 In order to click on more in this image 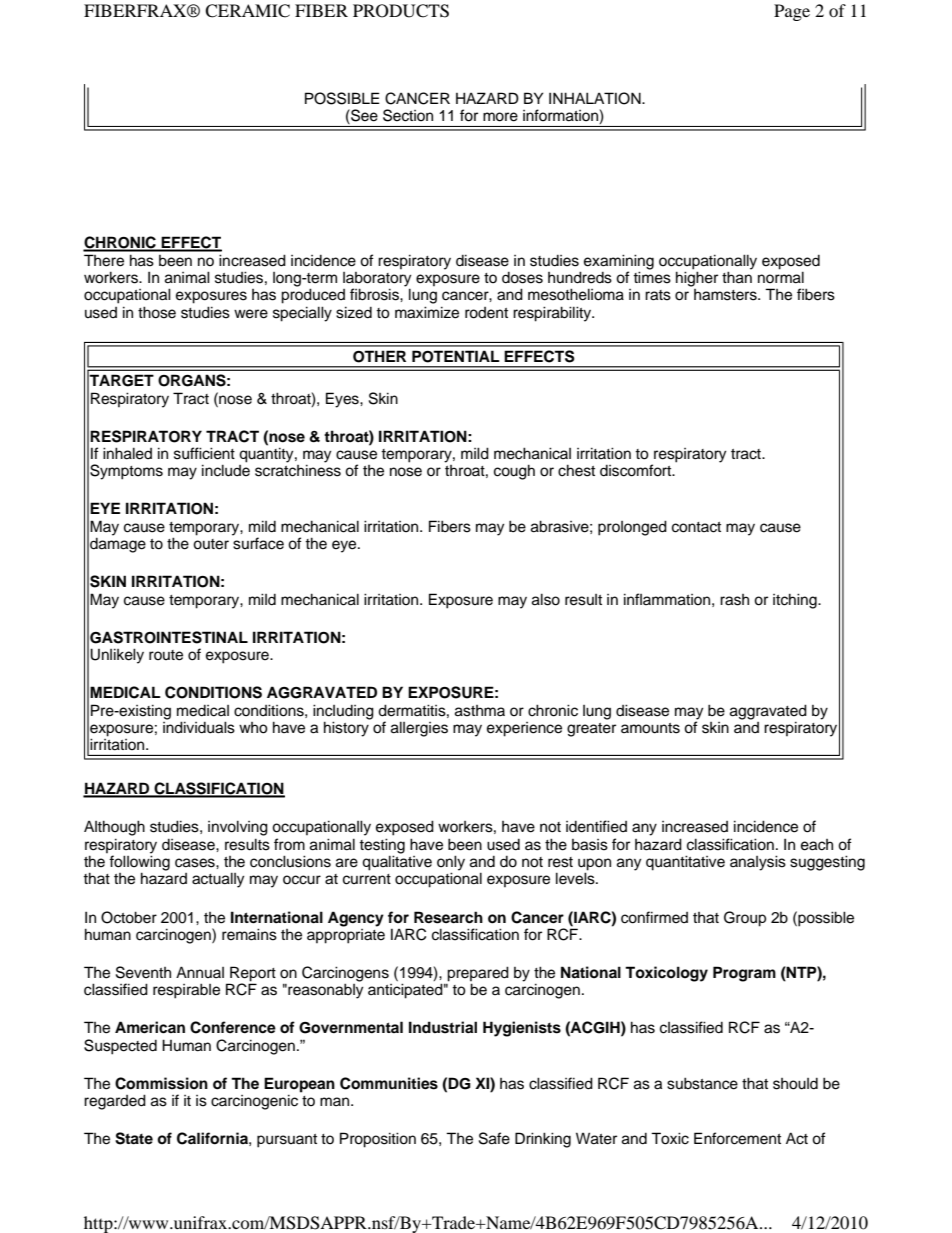, I will do `click(500, 117)`.
